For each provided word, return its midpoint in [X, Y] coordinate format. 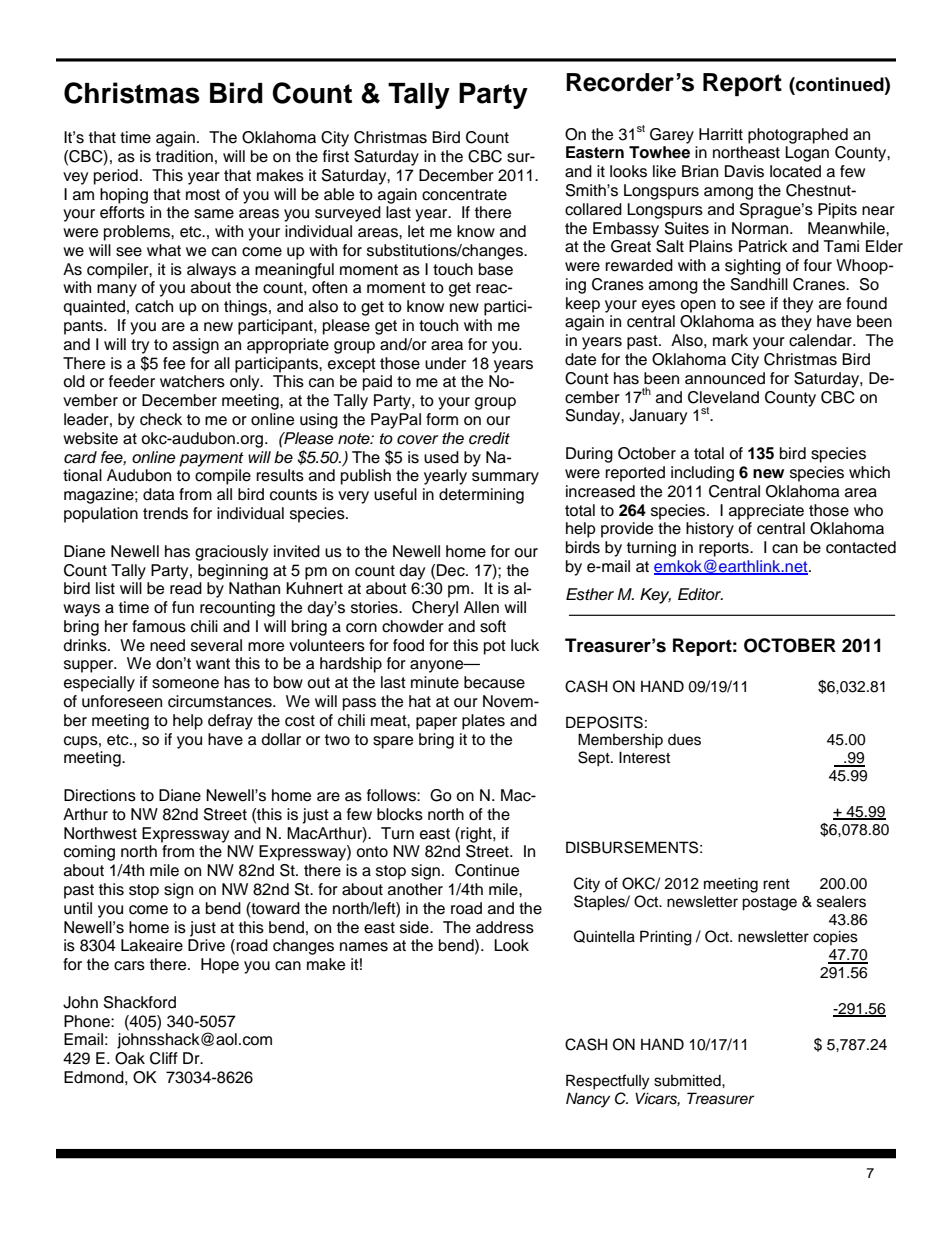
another [415, 889]
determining [481, 496]
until [78, 908]
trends [165, 513]
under [445, 363]
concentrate [464, 195]
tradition [184, 156]
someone [185, 684]
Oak [130, 1058]
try [140, 346]
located [795, 171]
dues [684, 740]
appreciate [766, 512]
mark [730, 340]
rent [776, 884]
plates [483, 722]
